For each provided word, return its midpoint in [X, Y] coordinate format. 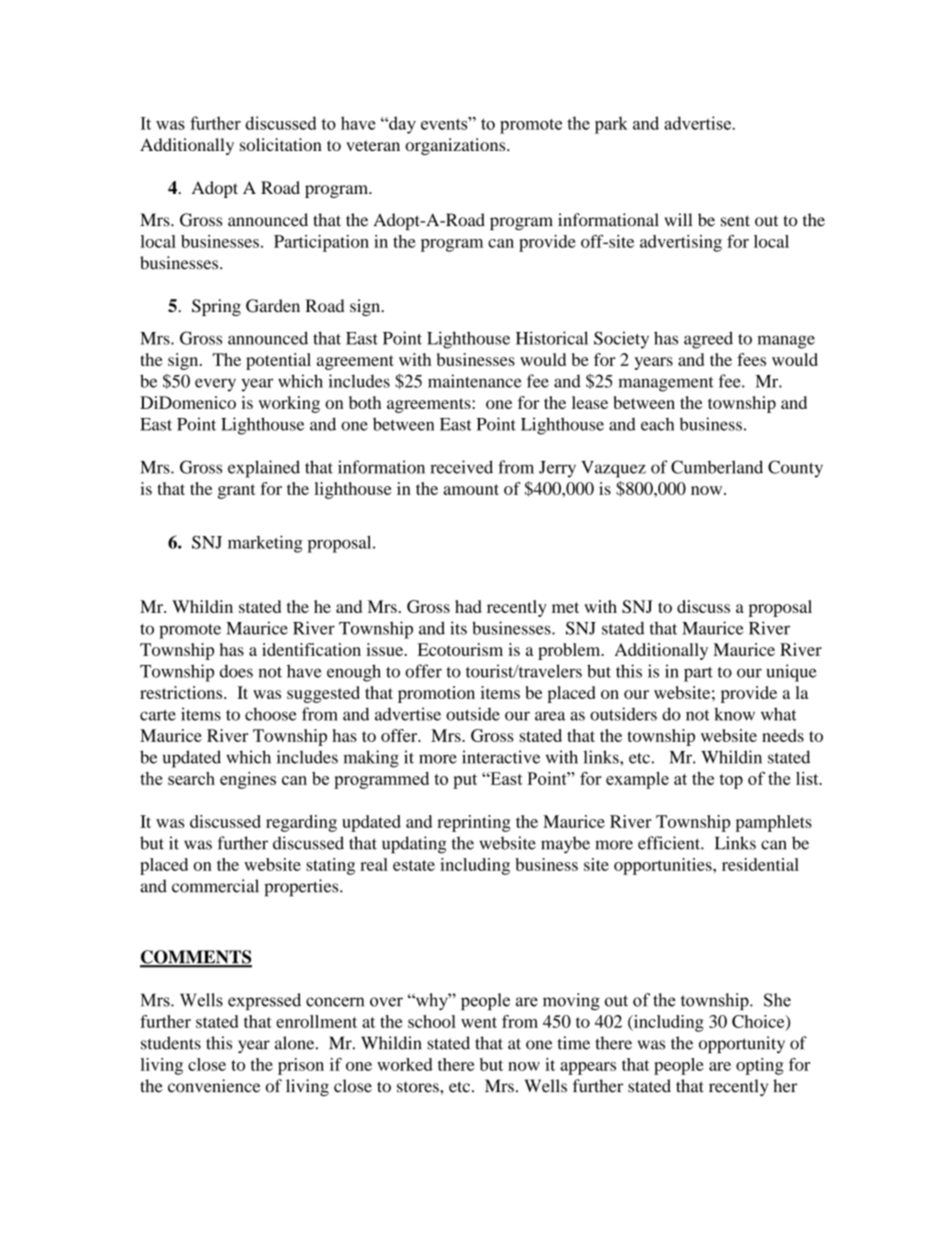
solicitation [281, 144]
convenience [214, 1086]
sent [735, 221]
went [479, 1022]
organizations [456, 146]
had [468, 606]
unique [791, 673]
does [236, 671]
